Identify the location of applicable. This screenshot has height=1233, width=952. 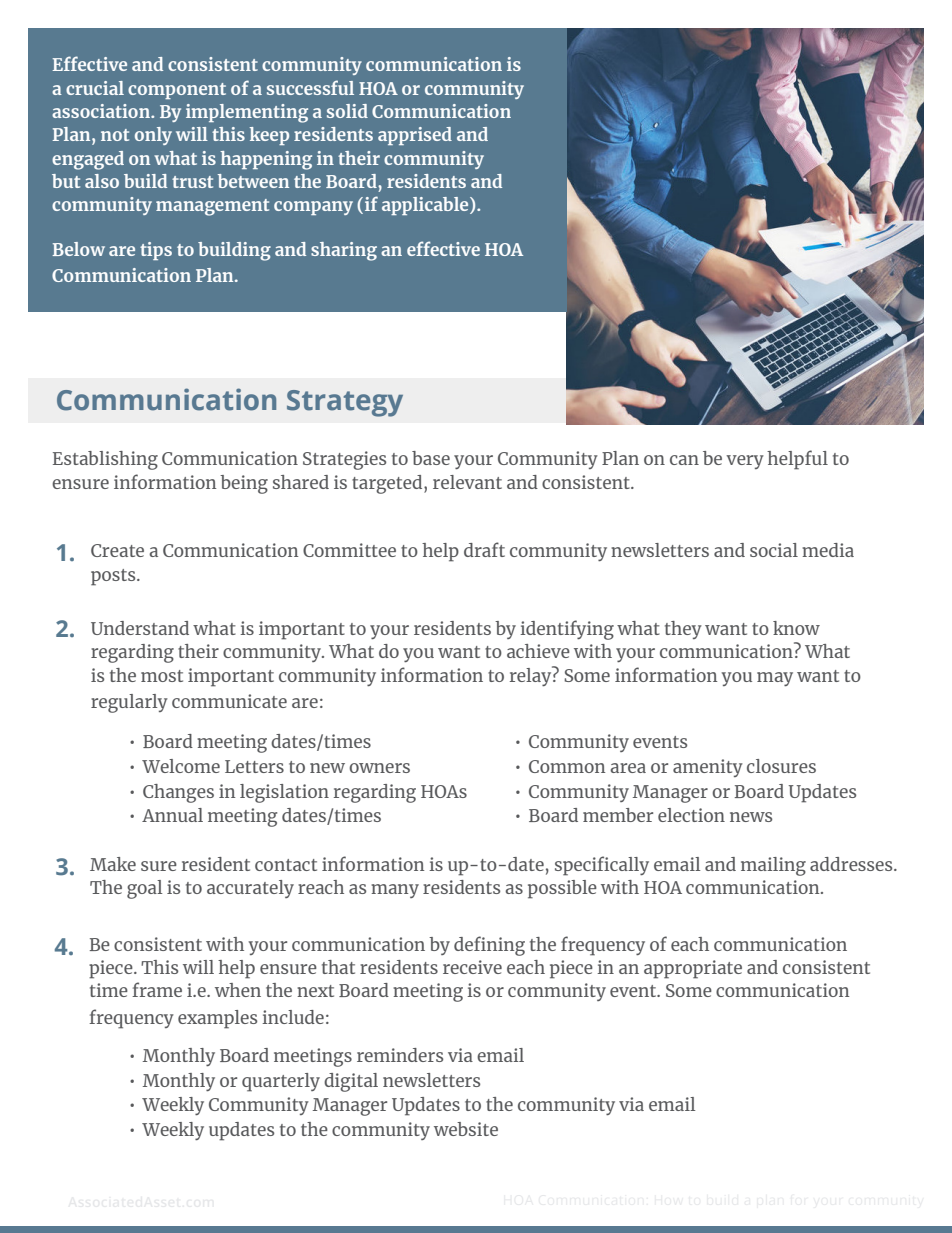
(426, 206).
